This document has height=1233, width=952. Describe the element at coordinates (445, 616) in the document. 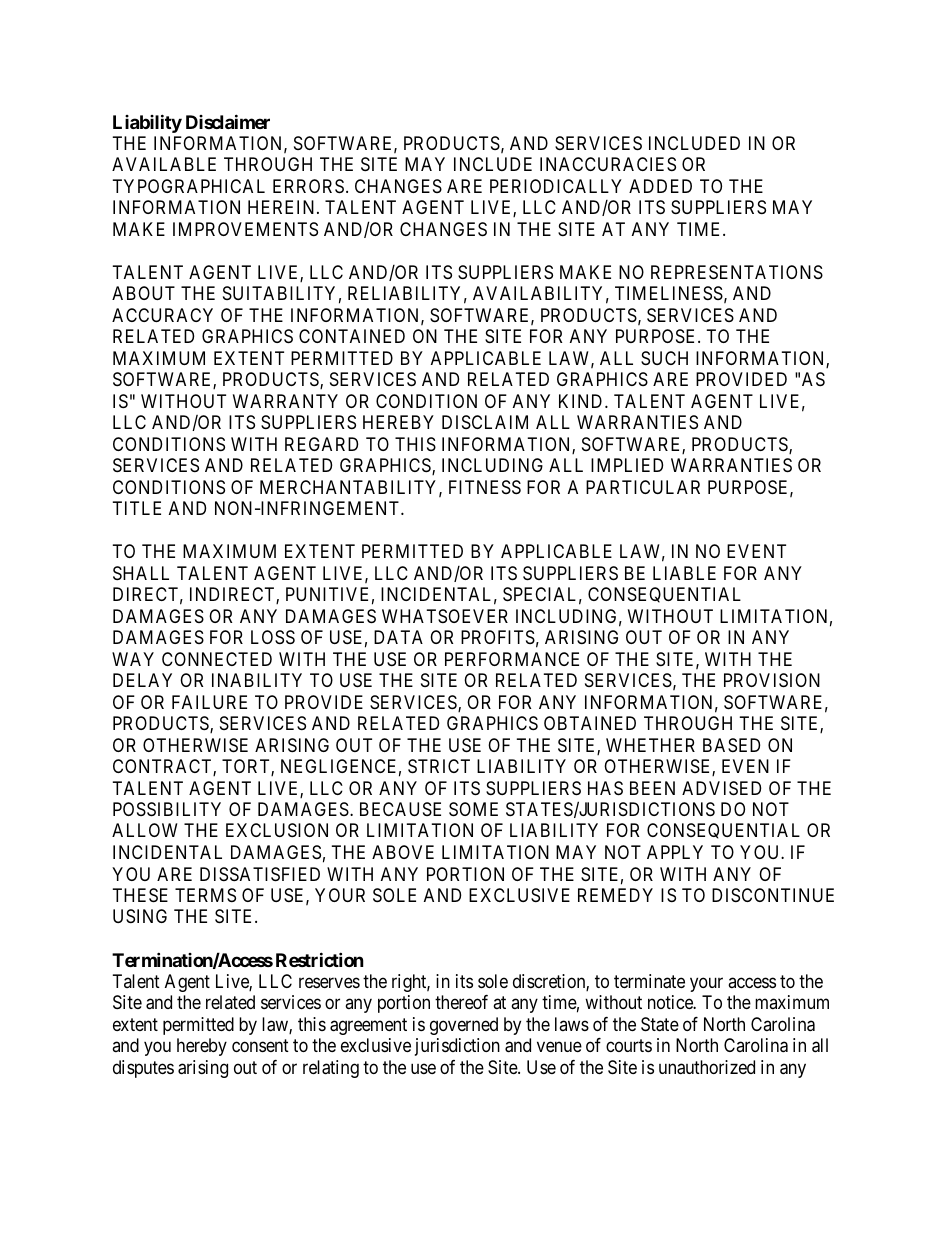

I see `WHATSOEVER` at that location.
